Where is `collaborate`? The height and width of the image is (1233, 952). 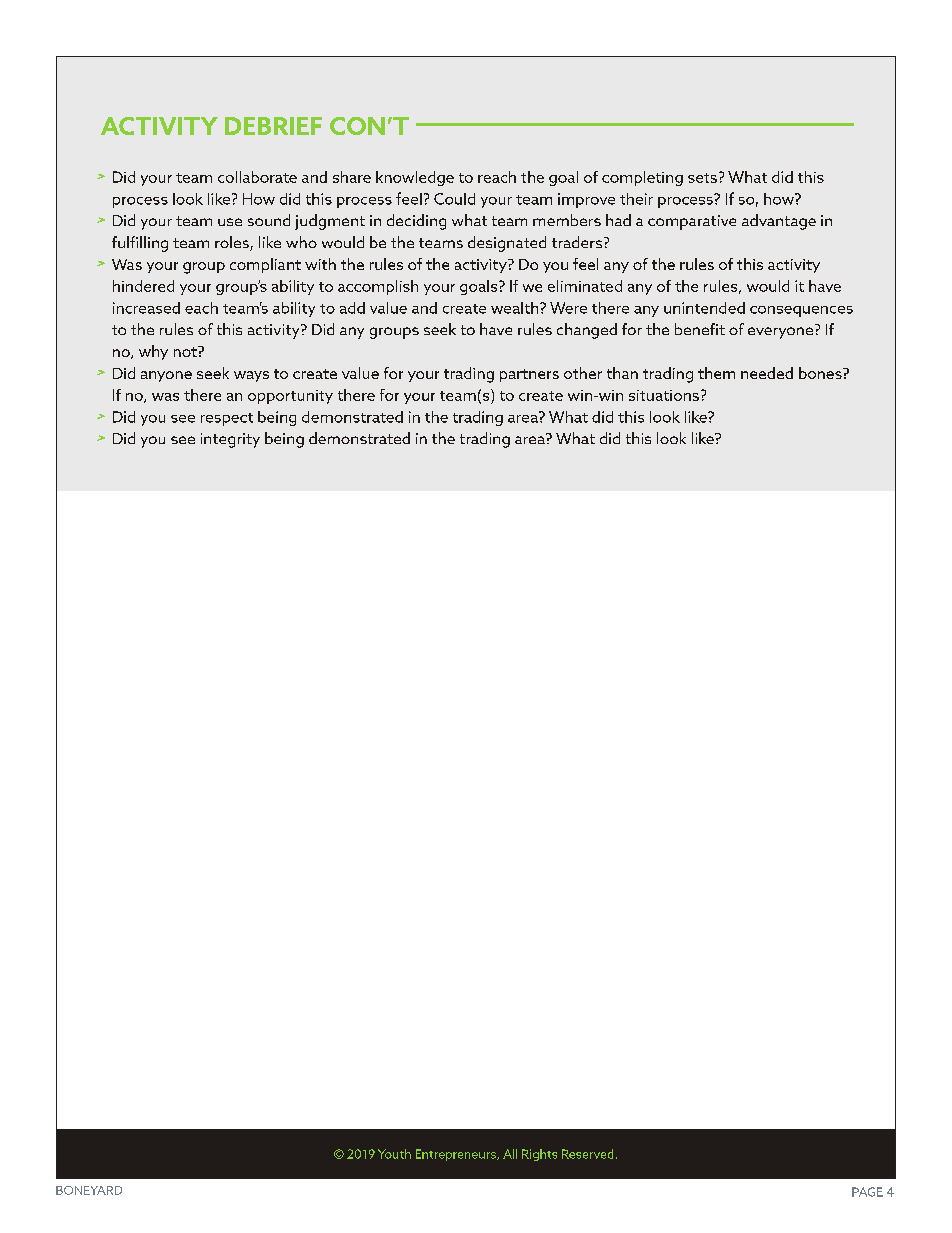 collaborate is located at coordinates (257, 177).
